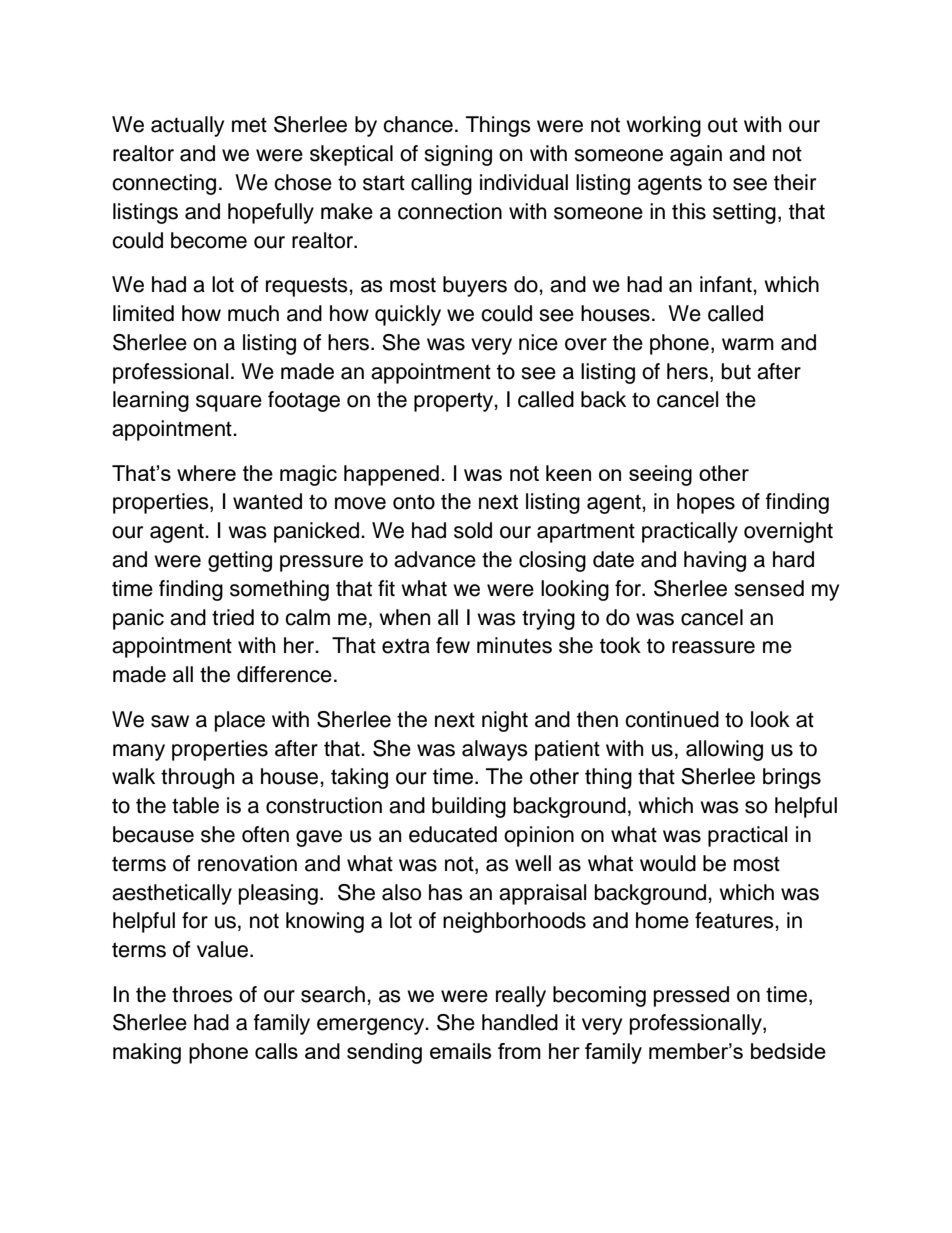 This screenshot has height=1233, width=952. Describe the element at coordinates (233, 617) in the screenshot. I see `tried` at that location.
